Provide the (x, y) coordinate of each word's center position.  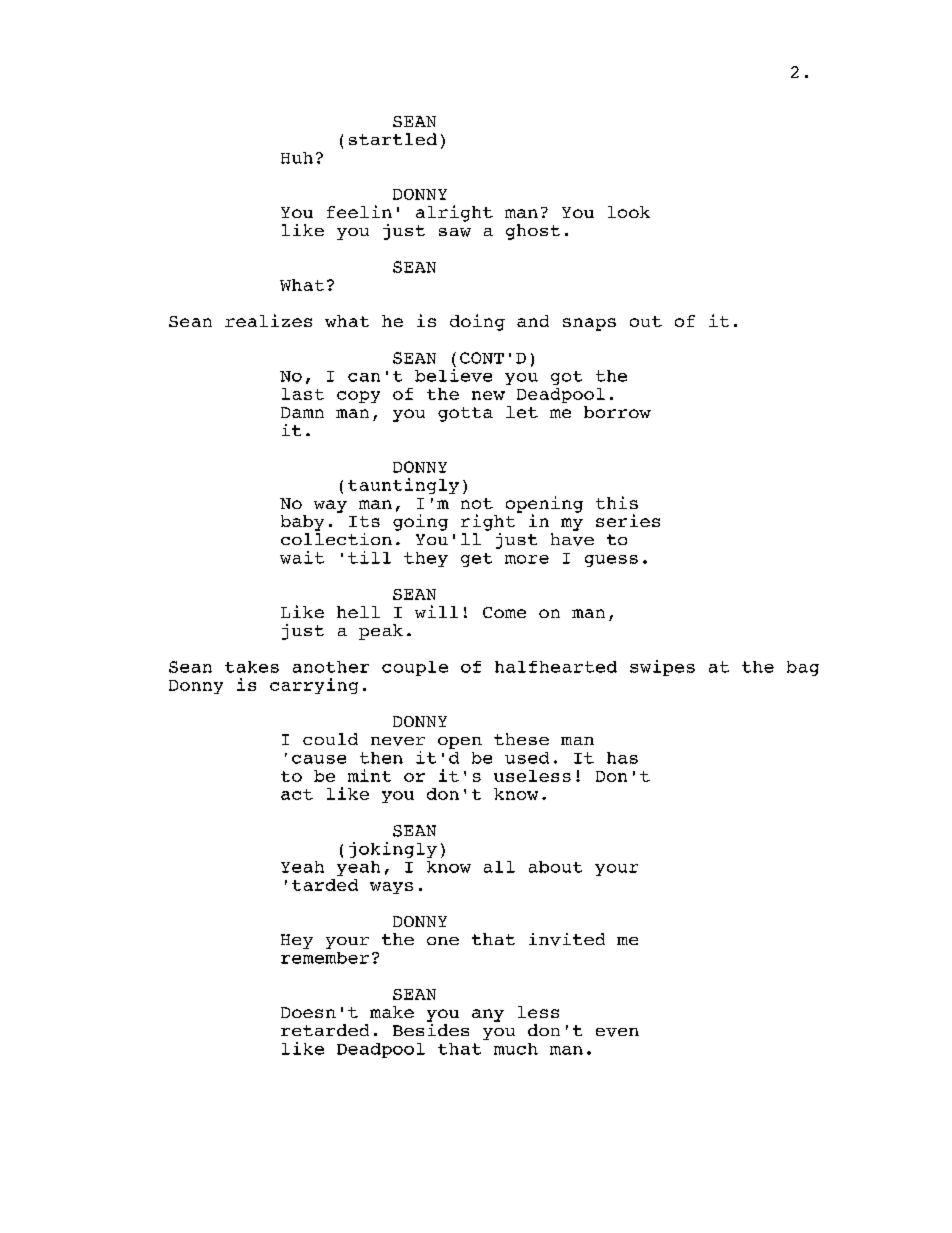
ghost (533, 232)
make (392, 1012)
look (629, 212)
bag (803, 668)
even (617, 1032)
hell (358, 612)
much (516, 1049)
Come (504, 612)
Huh (297, 158)
